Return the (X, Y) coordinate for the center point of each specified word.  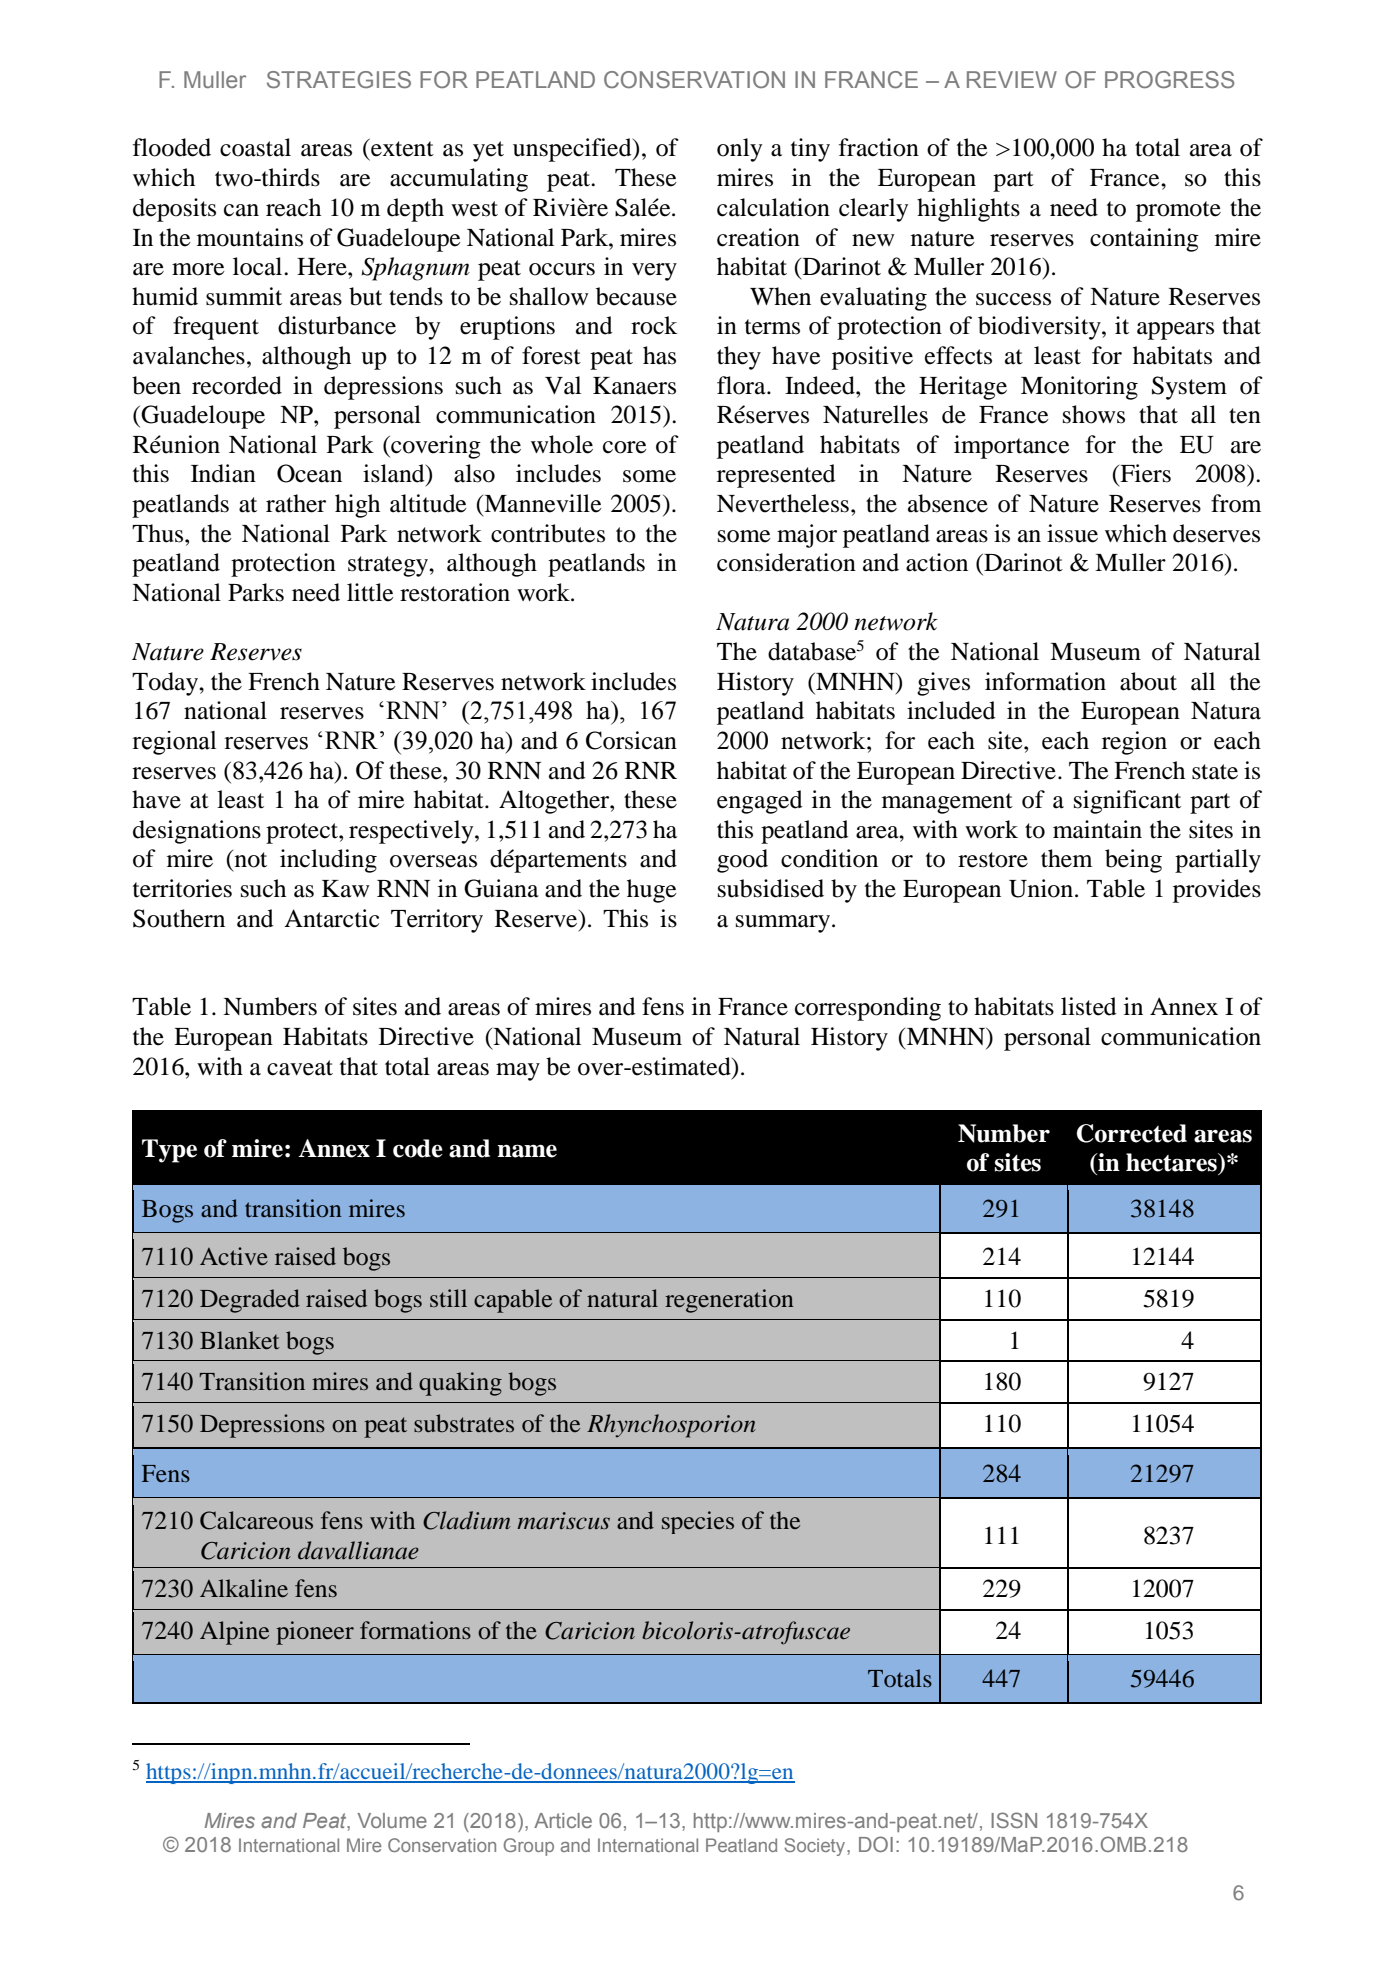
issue (1072, 533)
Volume (392, 1820)
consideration (786, 562)
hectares (1172, 1162)
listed (1089, 1006)
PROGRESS (1169, 80)
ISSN (1014, 1820)
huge (652, 891)
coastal (255, 147)
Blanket (240, 1340)
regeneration (729, 1301)
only (739, 150)
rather (296, 503)
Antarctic (332, 918)
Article (563, 1820)
